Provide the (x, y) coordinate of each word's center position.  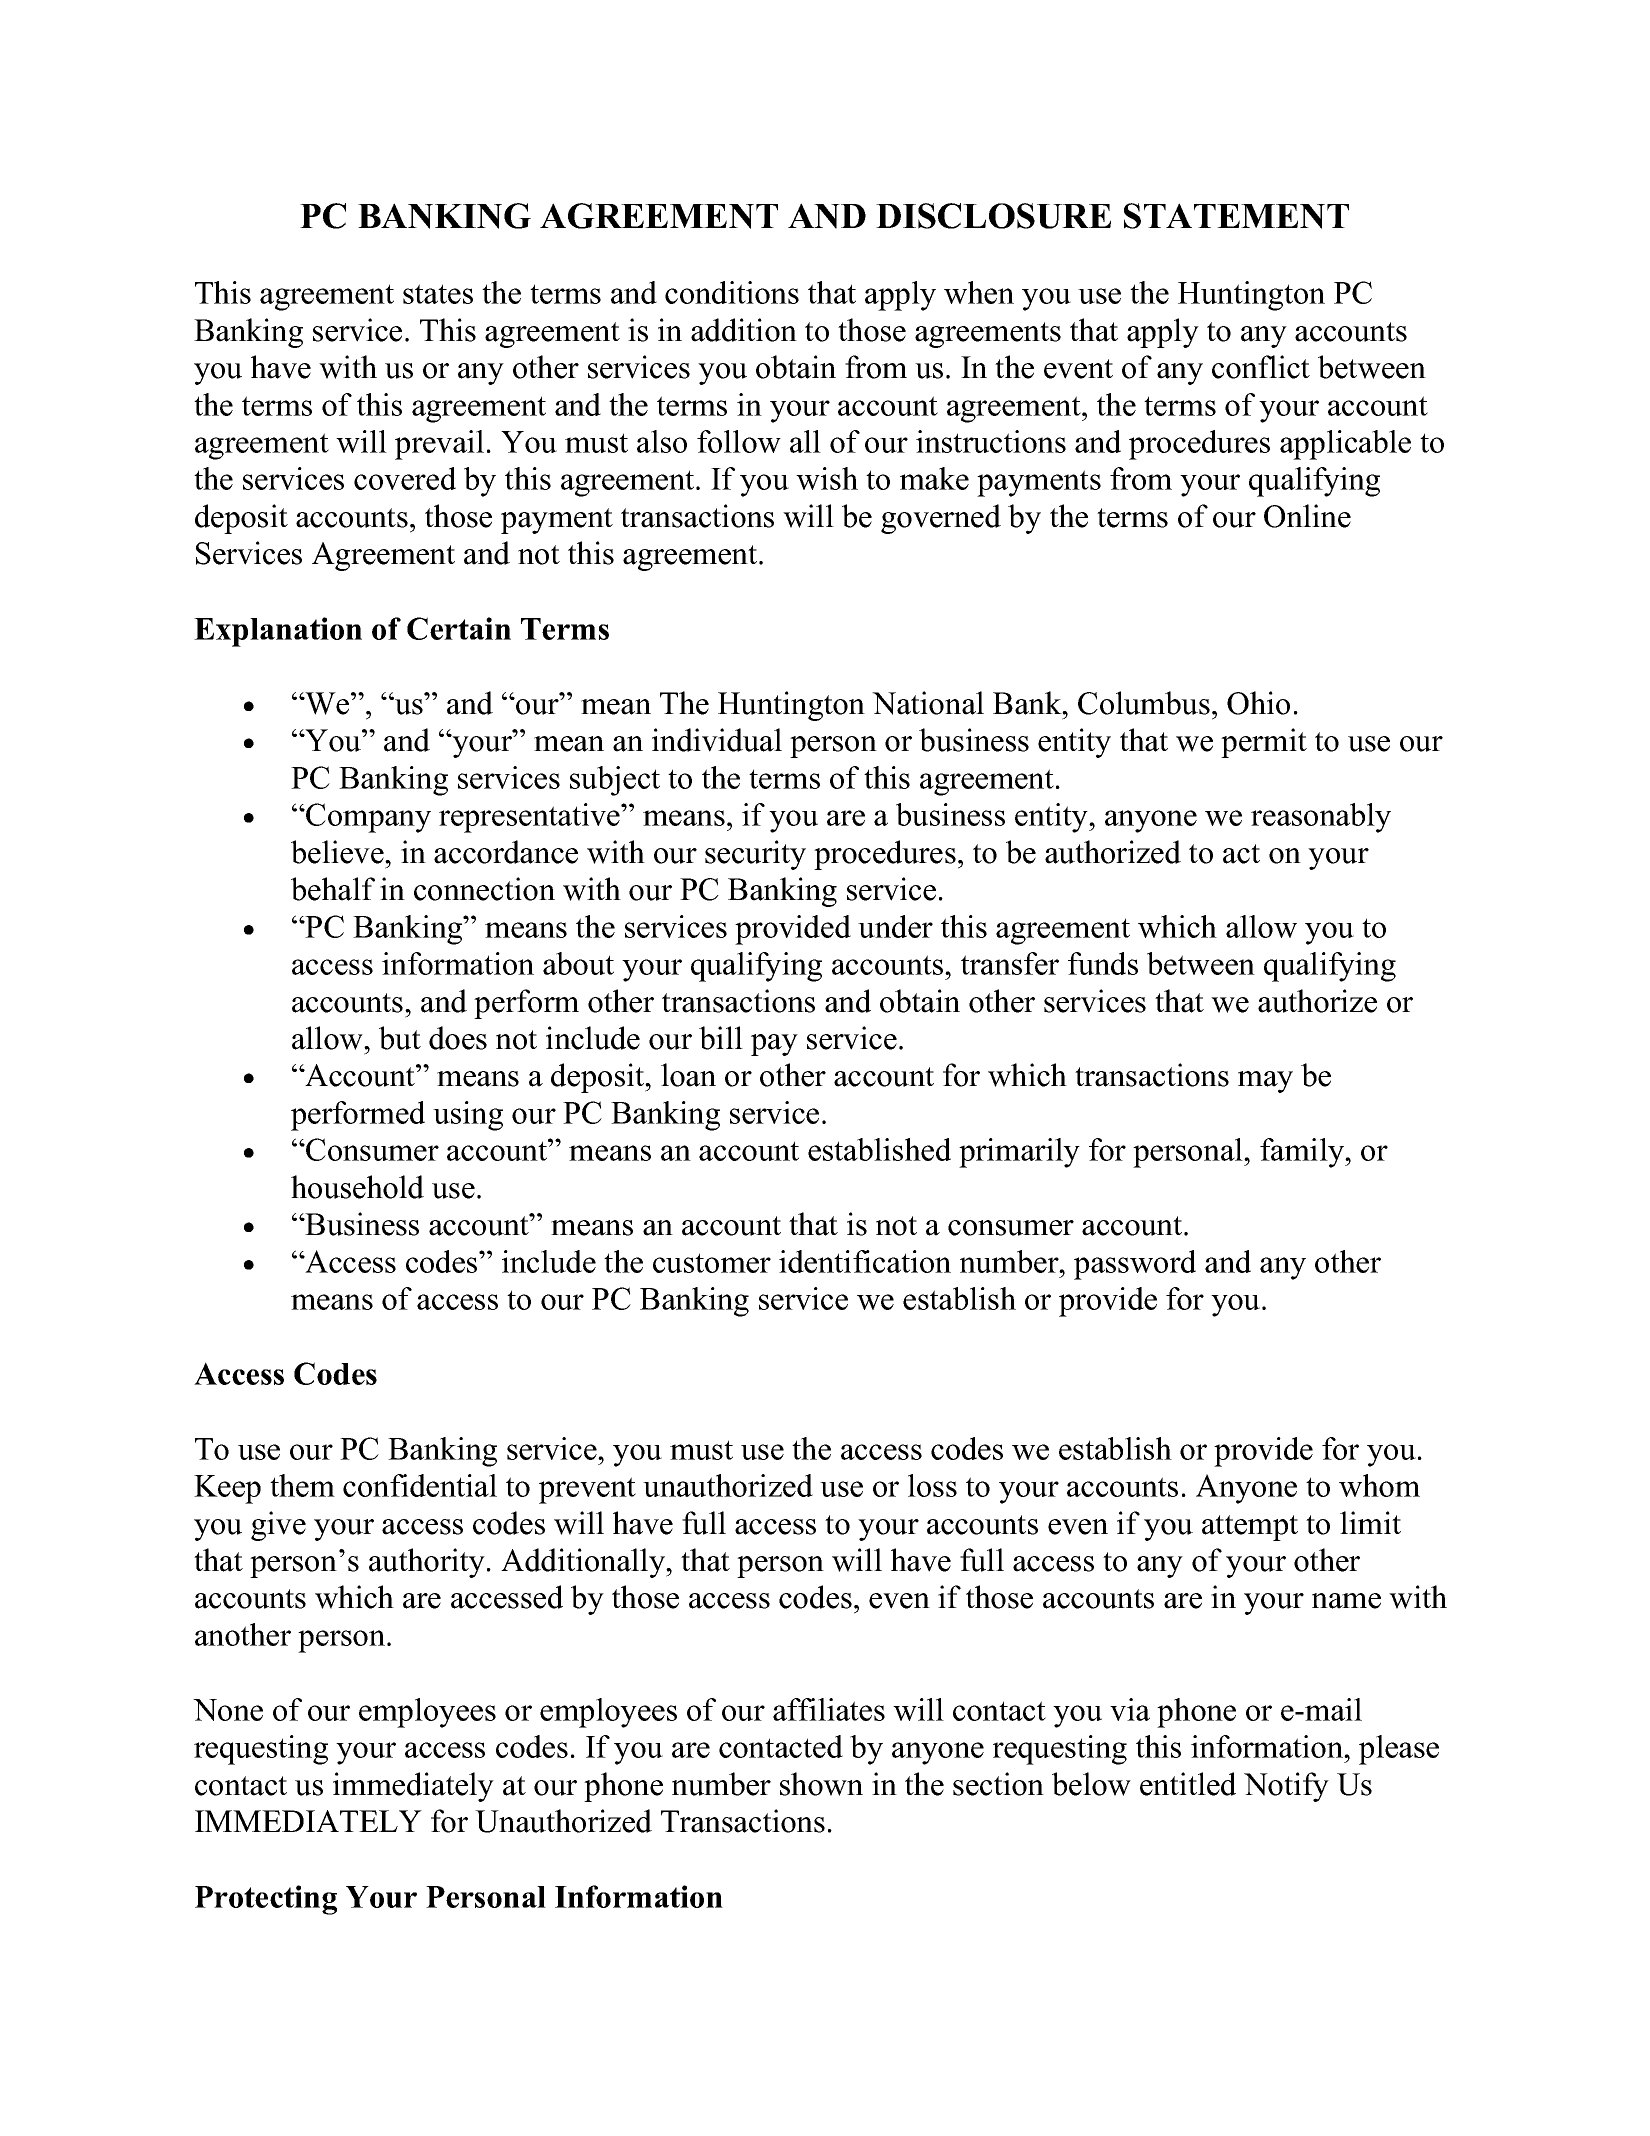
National (928, 703)
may (1265, 1082)
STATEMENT (1236, 216)
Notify (1286, 1787)
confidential (420, 1485)
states (438, 294)
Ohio (1258, 703)
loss (932, 1485)
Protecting (266, 1900)
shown (821, 1784)
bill (721, 1038)
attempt (1250, 1528)
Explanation (278, 632)
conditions (732, 292)
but (400, 1038)
